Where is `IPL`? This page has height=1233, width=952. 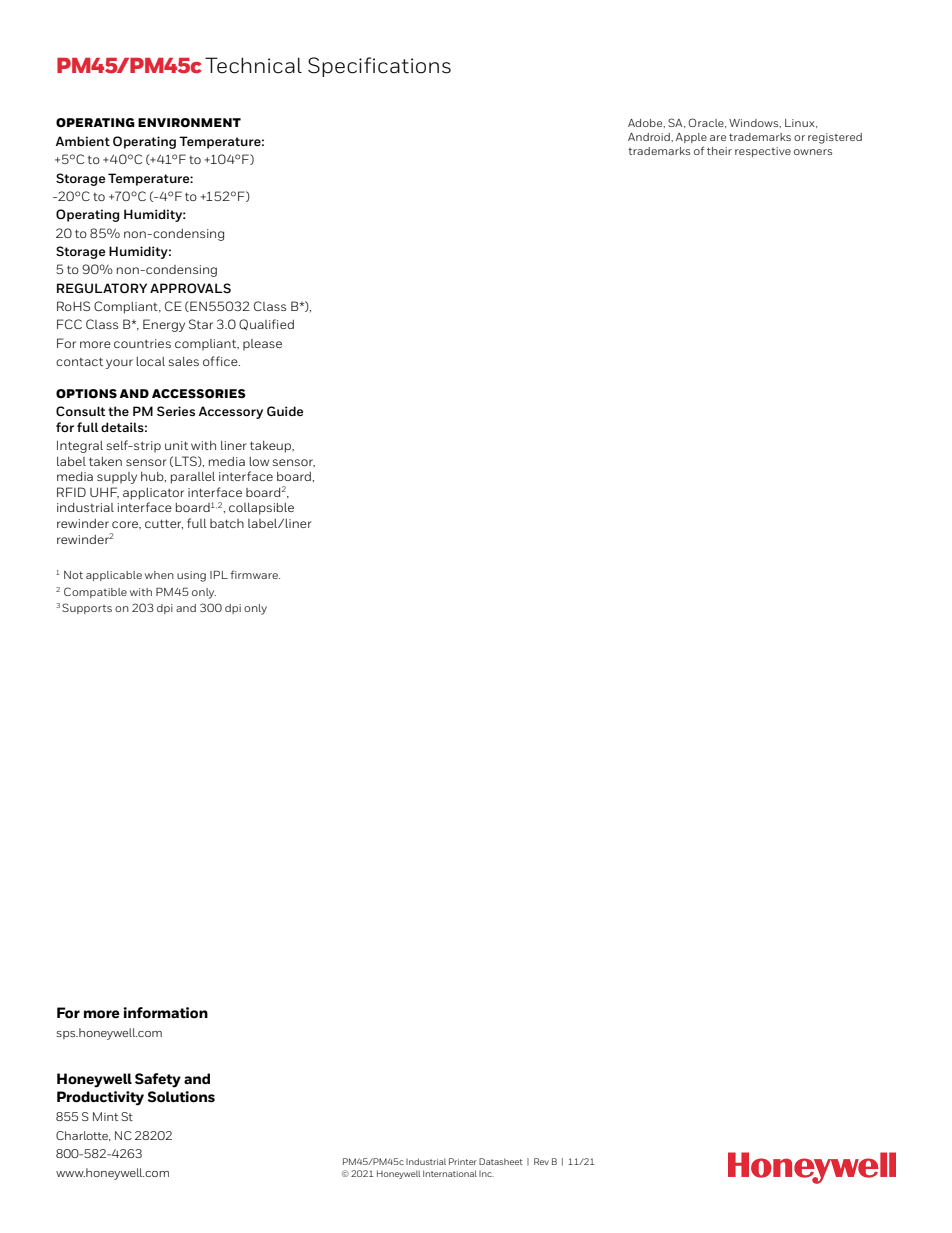 IPL is located at coordinates (219, 574).
